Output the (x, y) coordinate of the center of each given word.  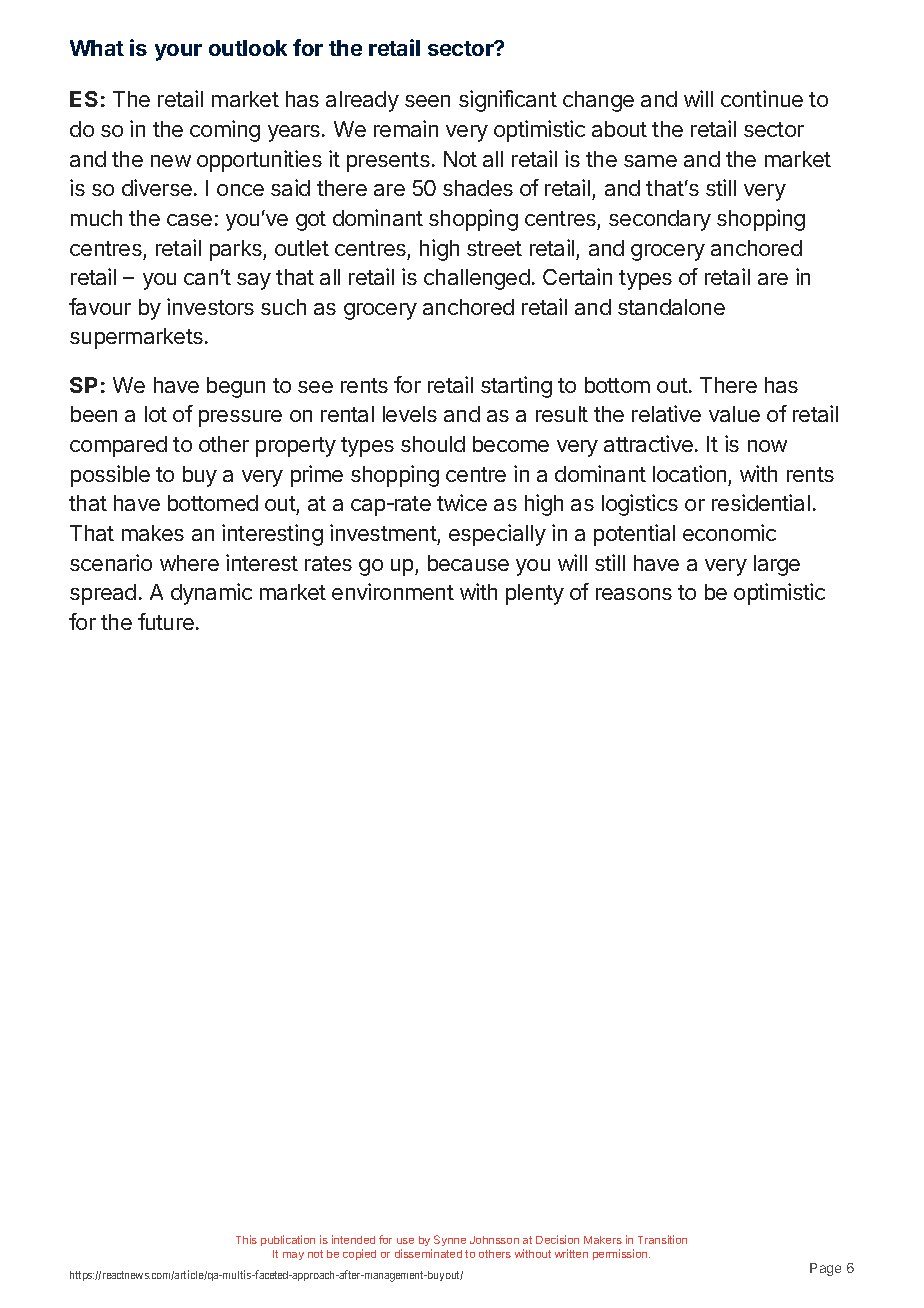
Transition (662, 1239)
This (246, 1239)
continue (762, 98)
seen (427, 101)
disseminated (428, 1253)
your (178, 52)
